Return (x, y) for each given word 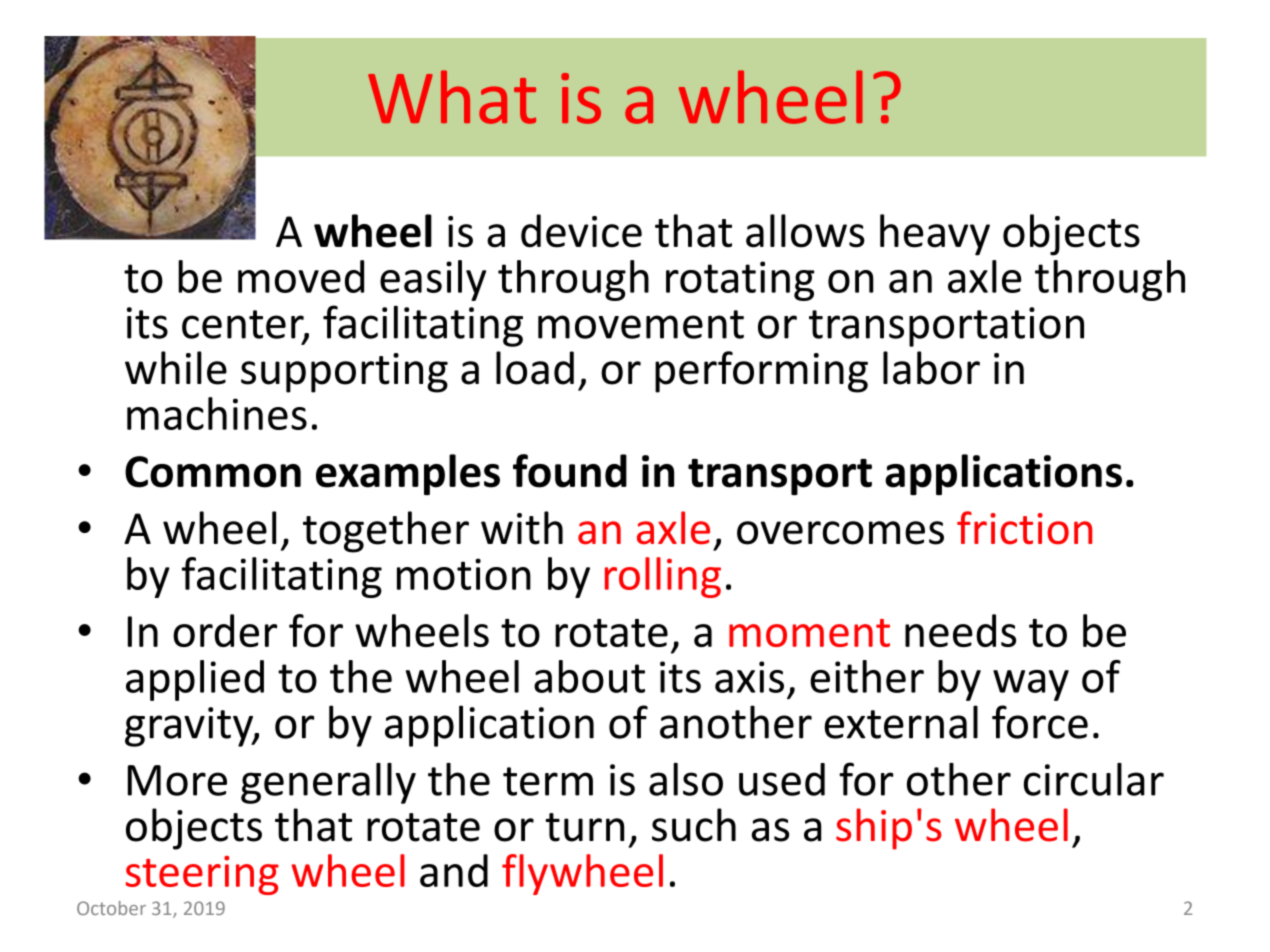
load (535, 368)
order (225, 630)
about (589, 676)
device (581, 231)
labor (931, 368)
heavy (935, 235)
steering (202, 875)
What (452, 97)
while (176, 368)
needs (960, 630)
